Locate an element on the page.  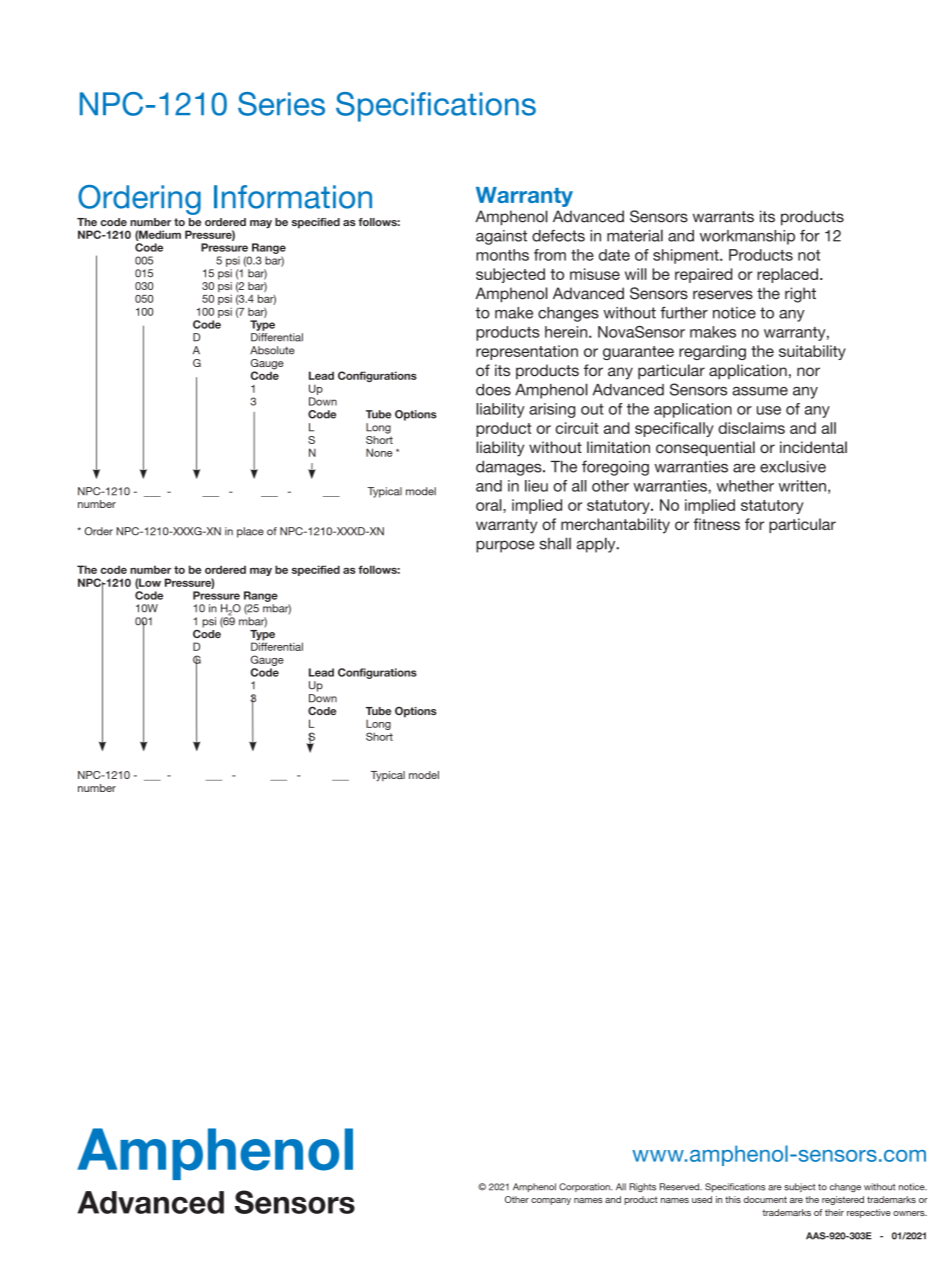
Corporation is located at coordinates (585, 1187).
